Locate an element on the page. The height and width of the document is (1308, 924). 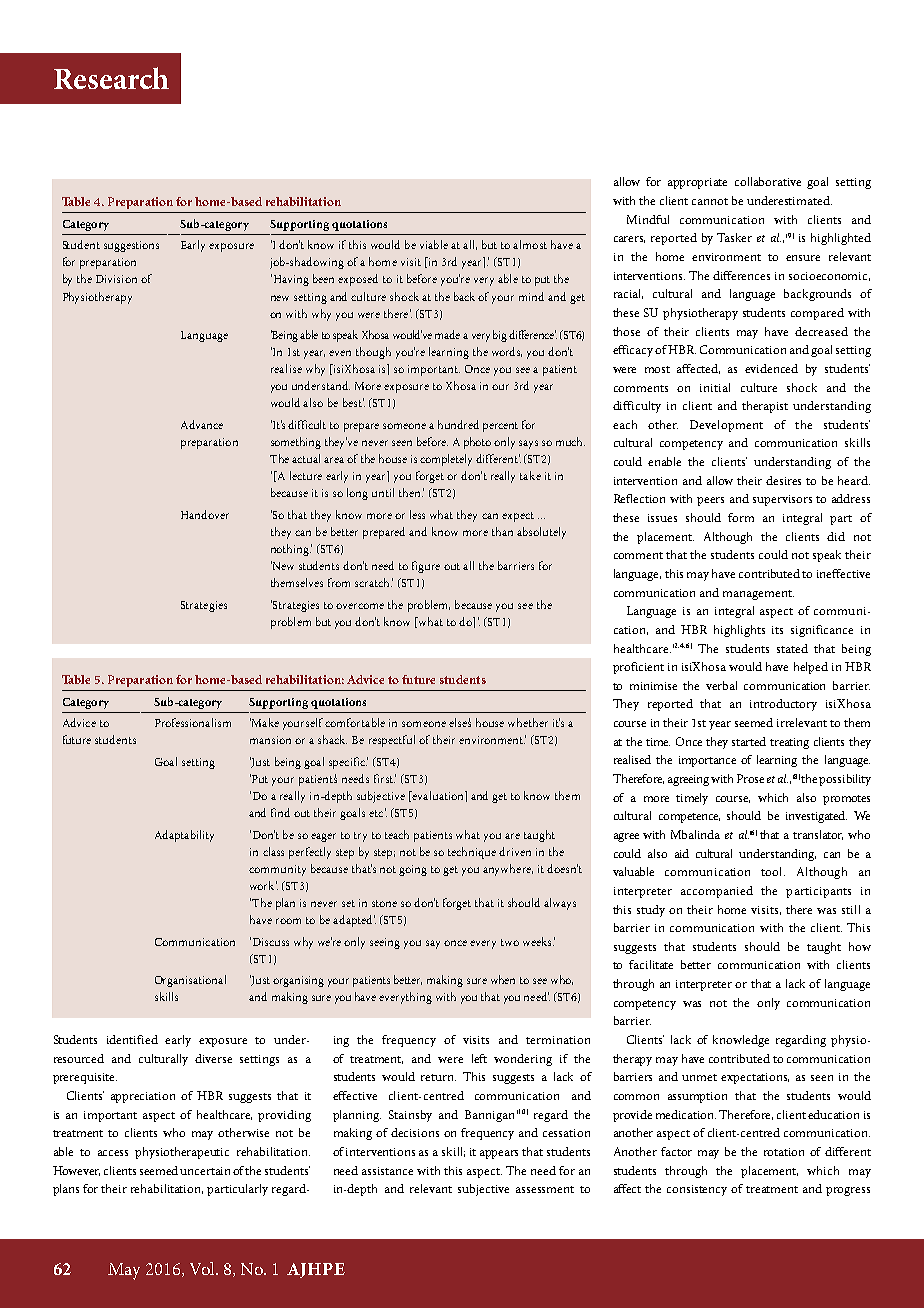
collaborative is located at coordinates (768, 181).
